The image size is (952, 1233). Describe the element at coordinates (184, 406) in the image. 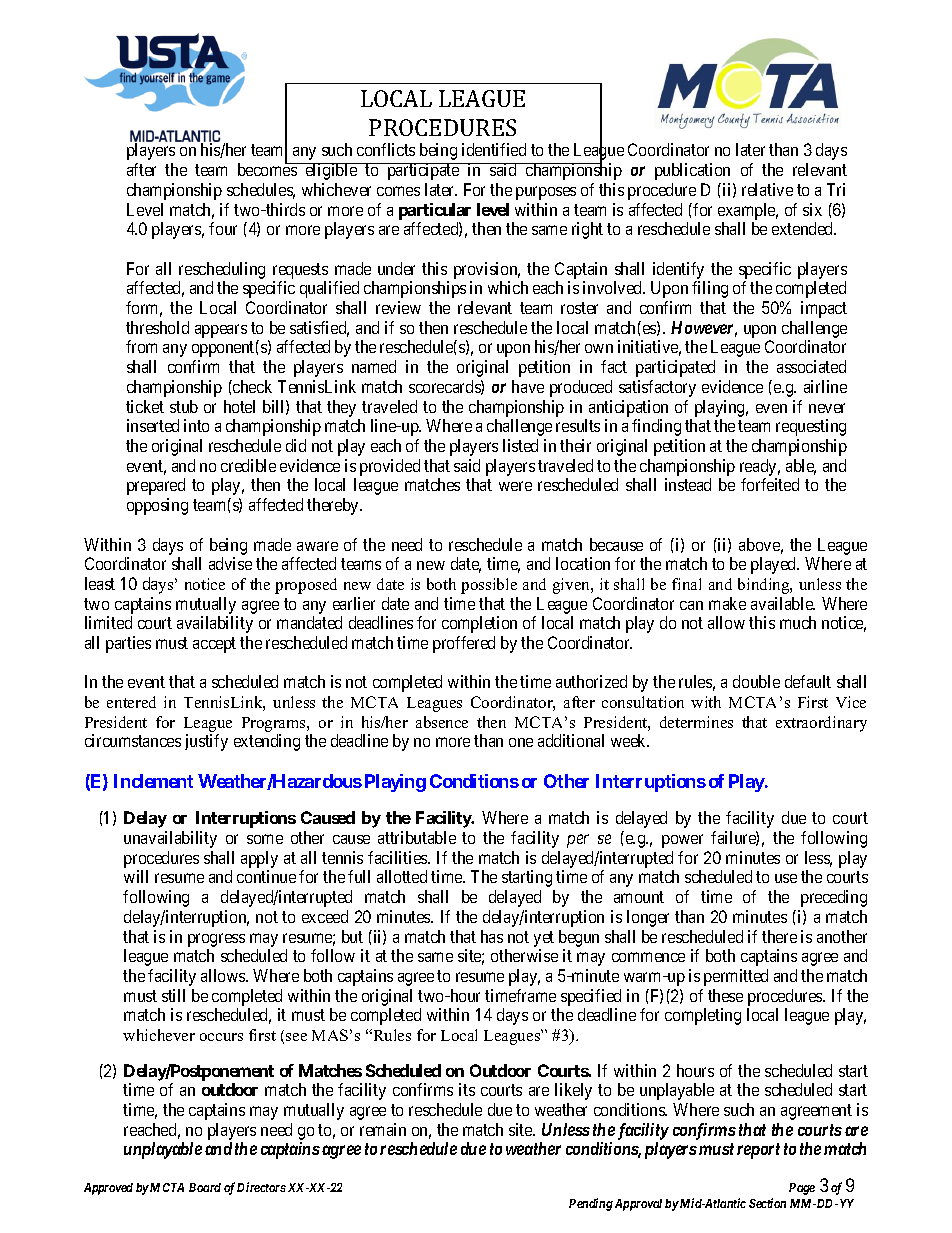

I see `stub` at that location.
